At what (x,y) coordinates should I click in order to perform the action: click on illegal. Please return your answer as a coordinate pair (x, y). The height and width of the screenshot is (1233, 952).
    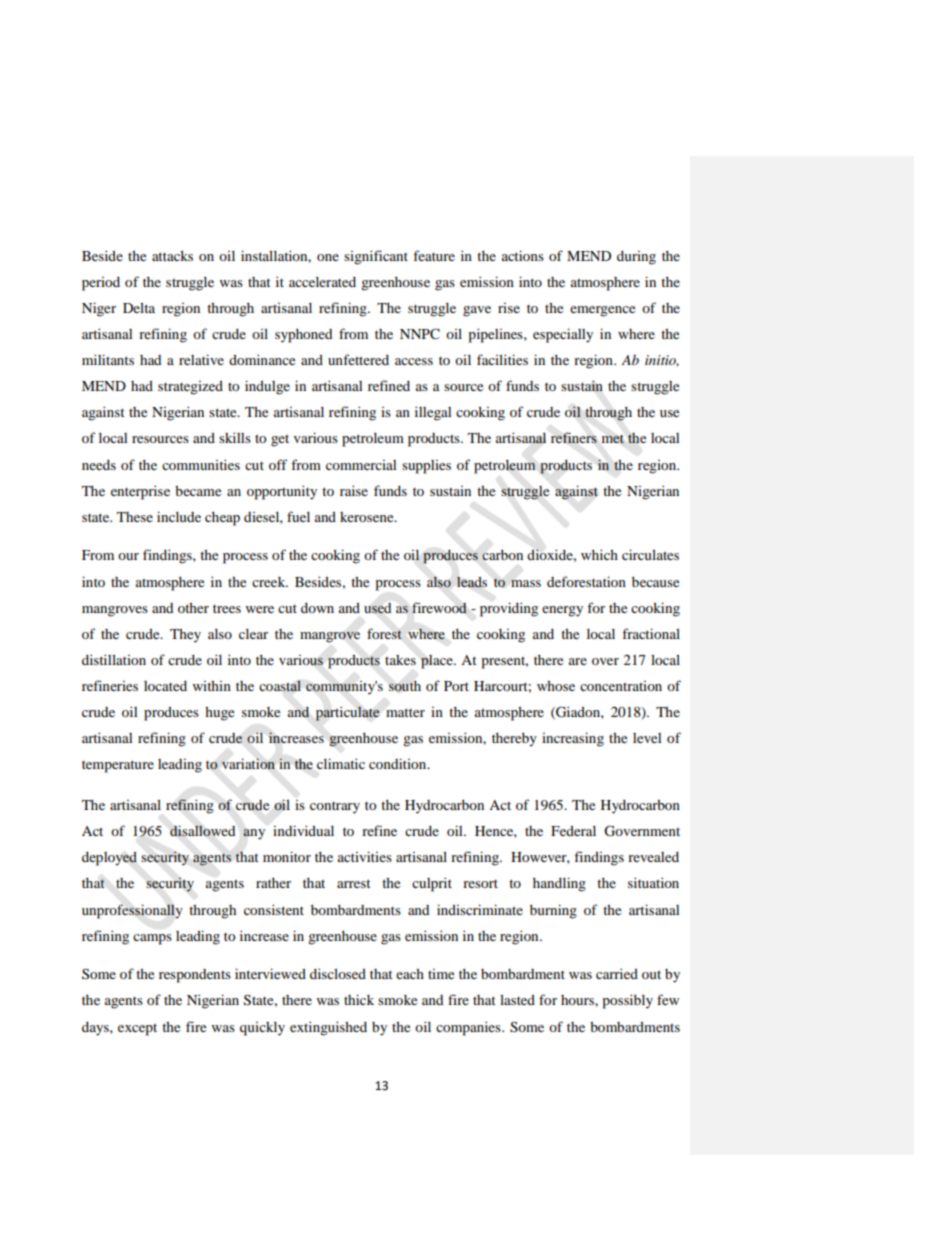
    Looking at the image, I should click on (433, 413).
